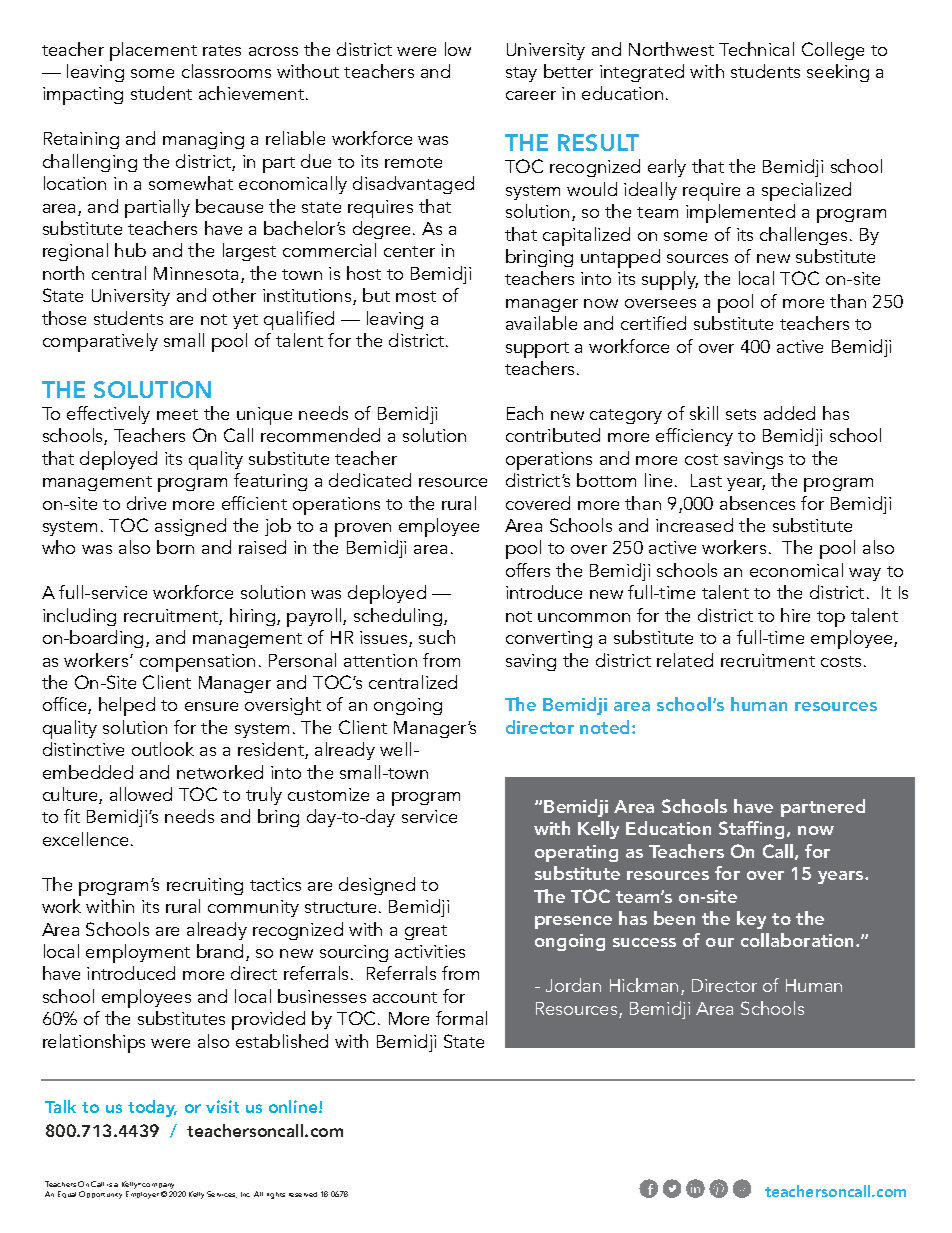 The height and width of the image is (1233, 952). Describe the element at coordinates (303, 1194) in the image. I see `reserved` at that location.
